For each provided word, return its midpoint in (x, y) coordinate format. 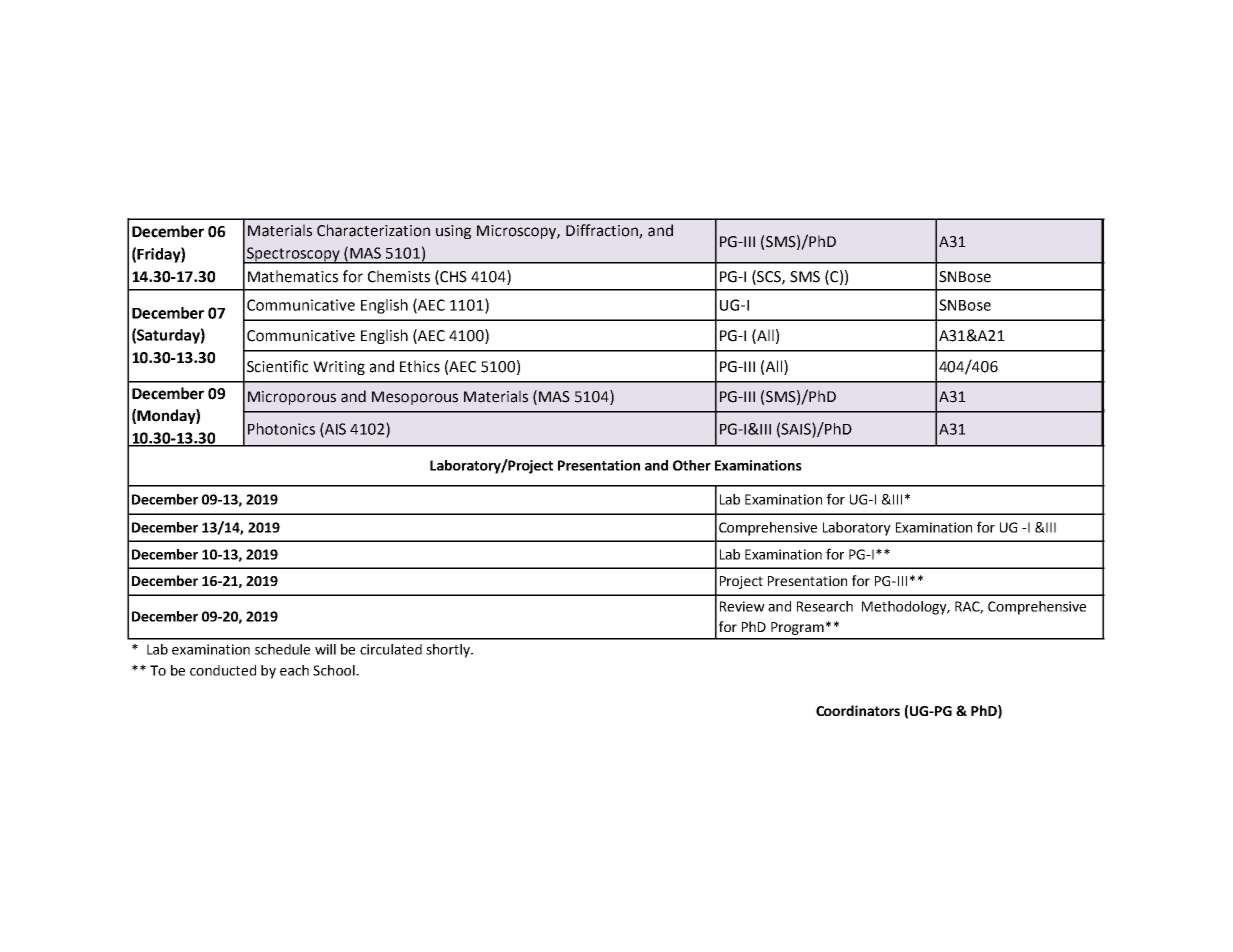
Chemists (399, 276)
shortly (449, 651)
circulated (391, 649)
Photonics (281, 429)
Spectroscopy (293, 255)
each (294, 670)
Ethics (420, 366)
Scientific (277, 366)
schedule (282, 649)
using (453, 232)
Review (742, 606)
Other (692, 465)
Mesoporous (415, 398)
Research (825, 606)
